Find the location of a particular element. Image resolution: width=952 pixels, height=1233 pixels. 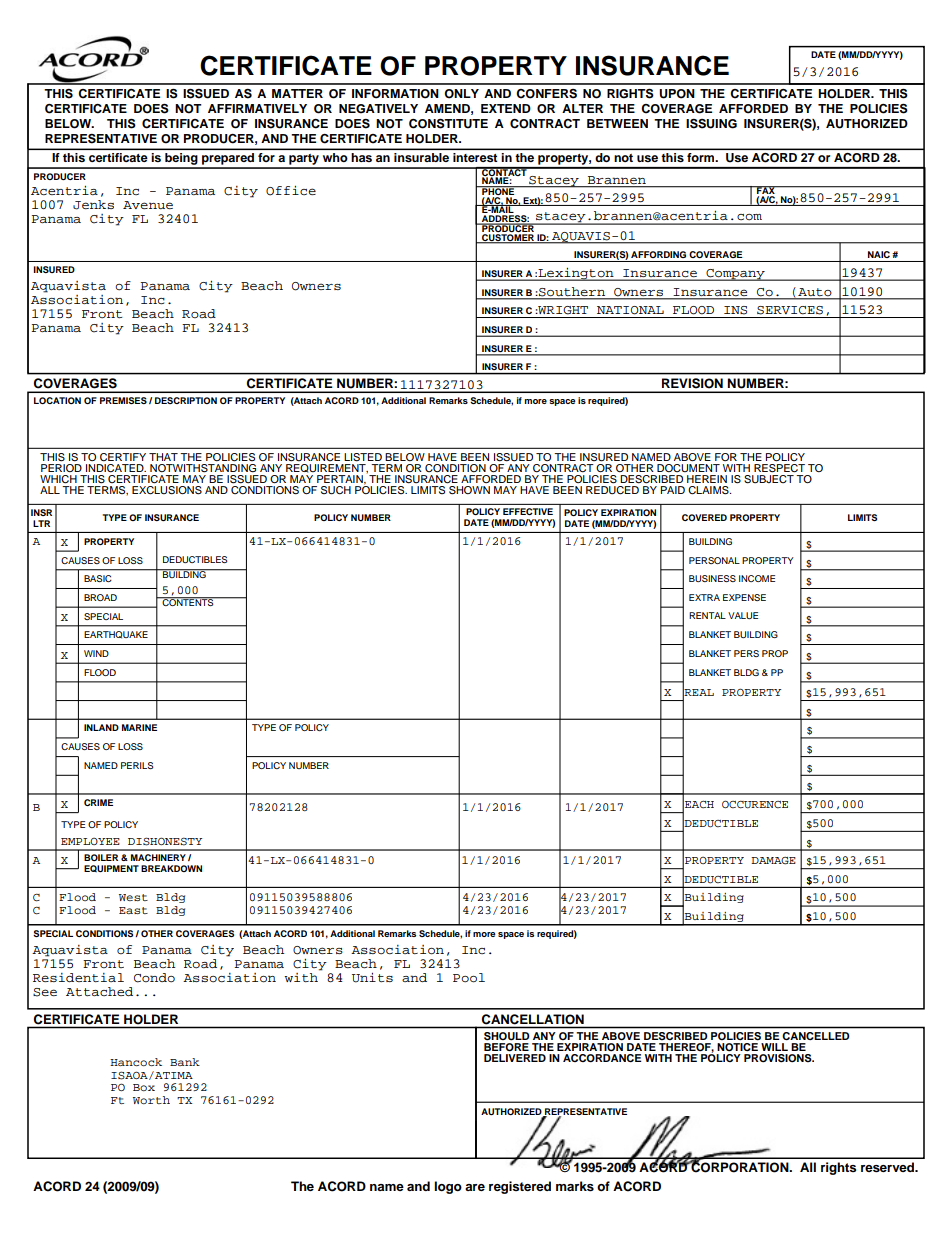

EARTHQUAKE is located at coordinates (116, 635).
